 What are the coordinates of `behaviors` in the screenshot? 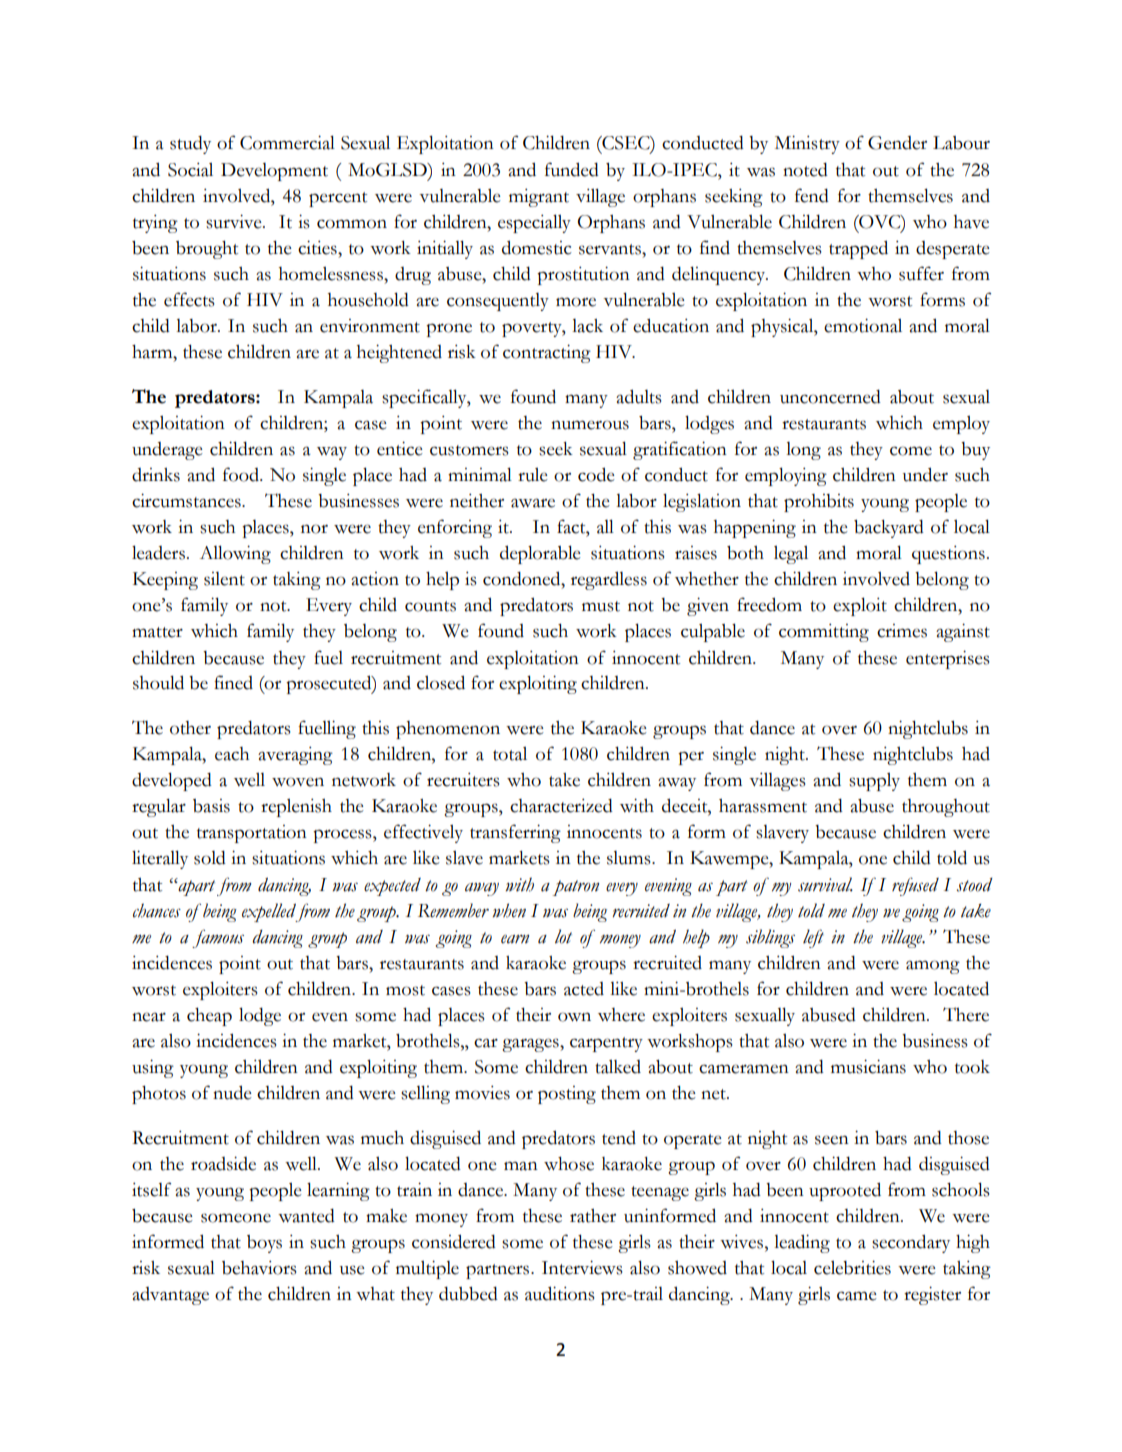 It's located at (259, 1268).
